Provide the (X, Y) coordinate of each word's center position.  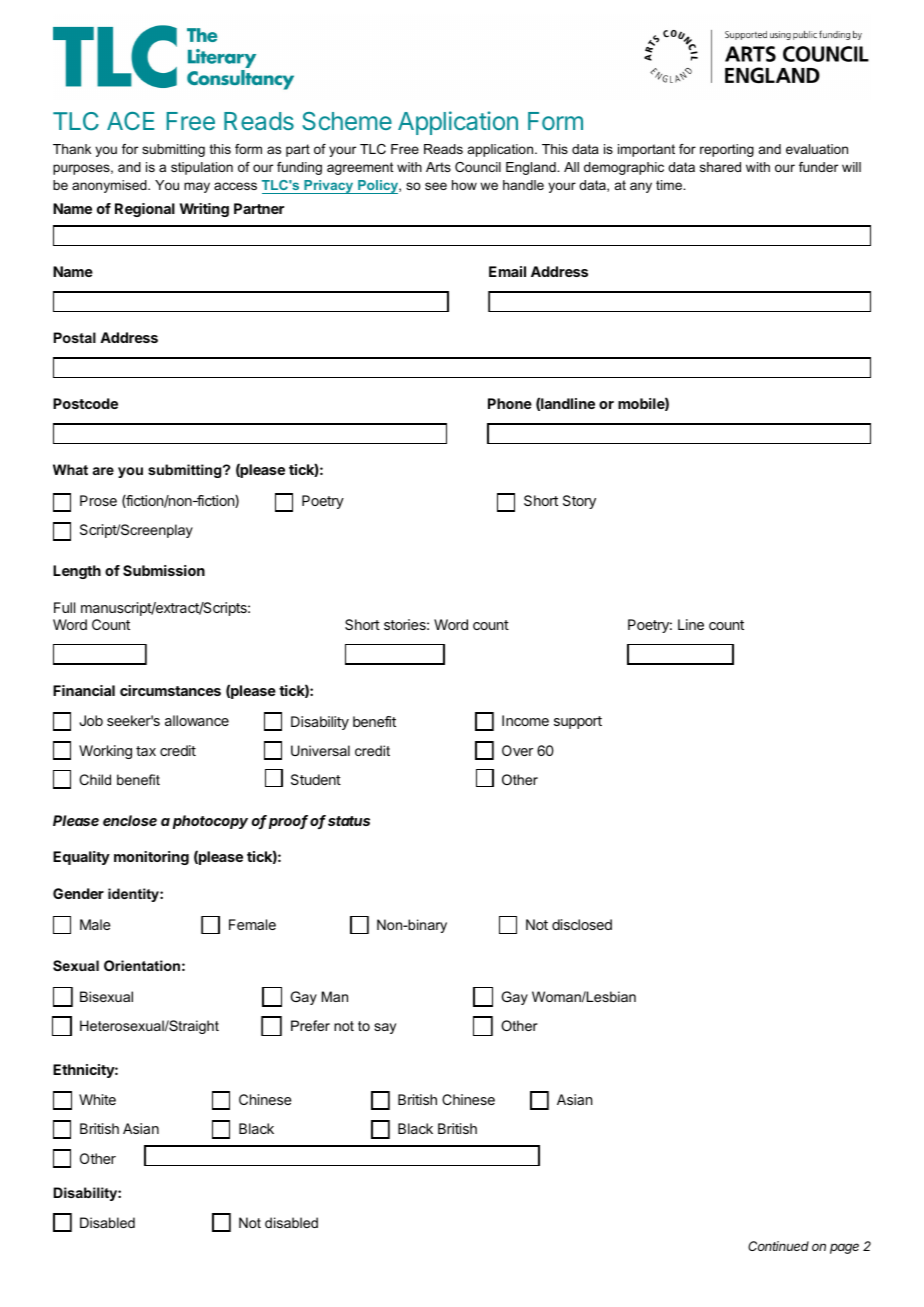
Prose (98, 500)
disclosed (582, 924)
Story (579, 502)
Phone (510, 403)
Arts (438, 167)
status (349, 821)
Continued (778, 1246)
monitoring (151, 858)
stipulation (202, 168)
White (97, 1099)
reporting (727, 150)
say (385, 1028)
